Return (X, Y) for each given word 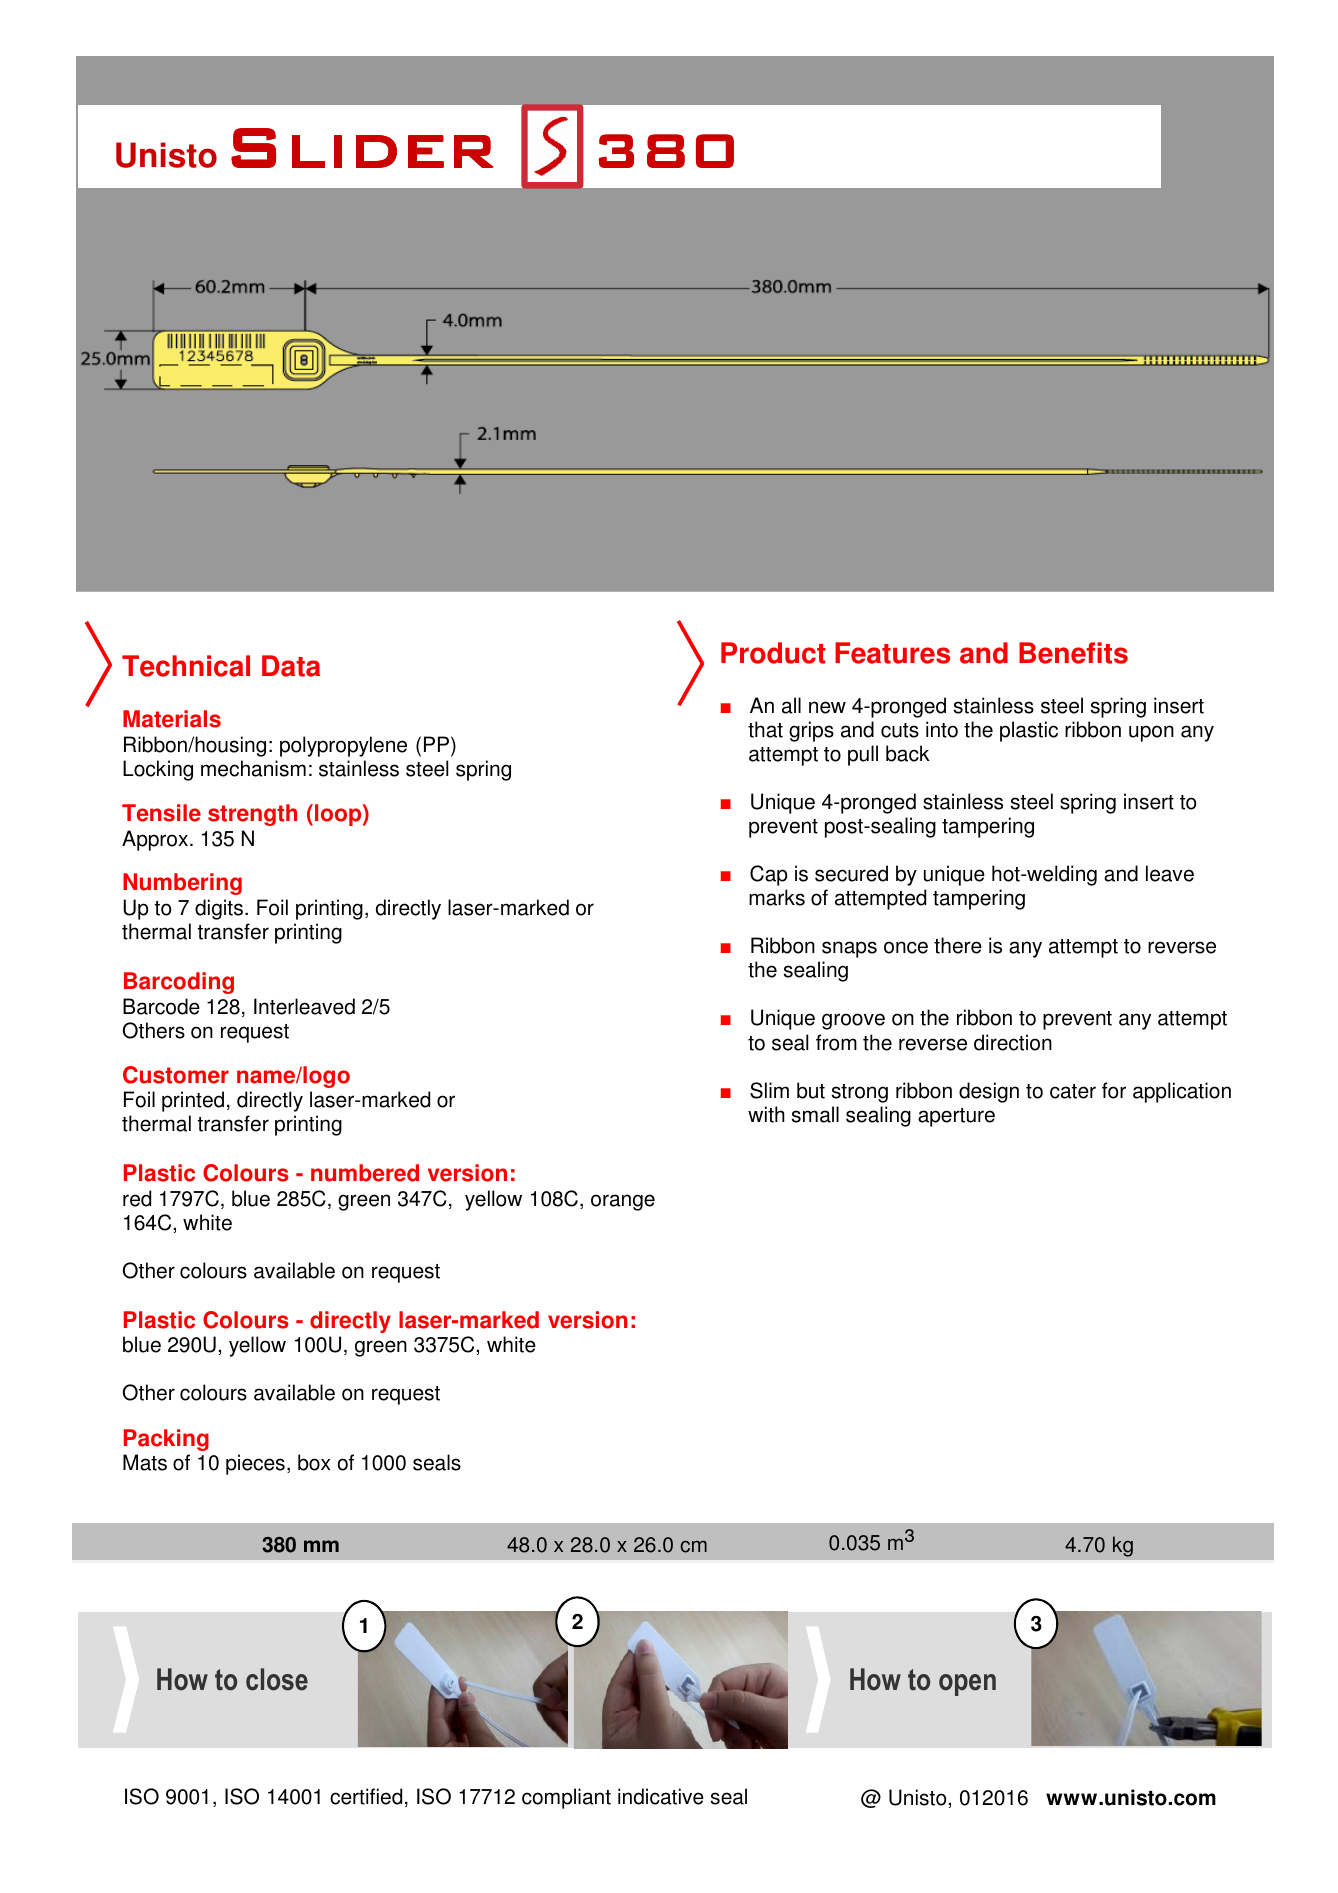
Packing (166, 1440)
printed (193, 1101)
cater (1073, 1091)
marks (777, 897)
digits (220, 909)
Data (291, 666)
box (314, 1462)
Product (773, 653)
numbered (365, 1173)
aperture (956, 1117)
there (958, 945)
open (967, 1685)
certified (366, 1796)
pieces (255, 1464)
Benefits (1073, 653)
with (766, 1114)
